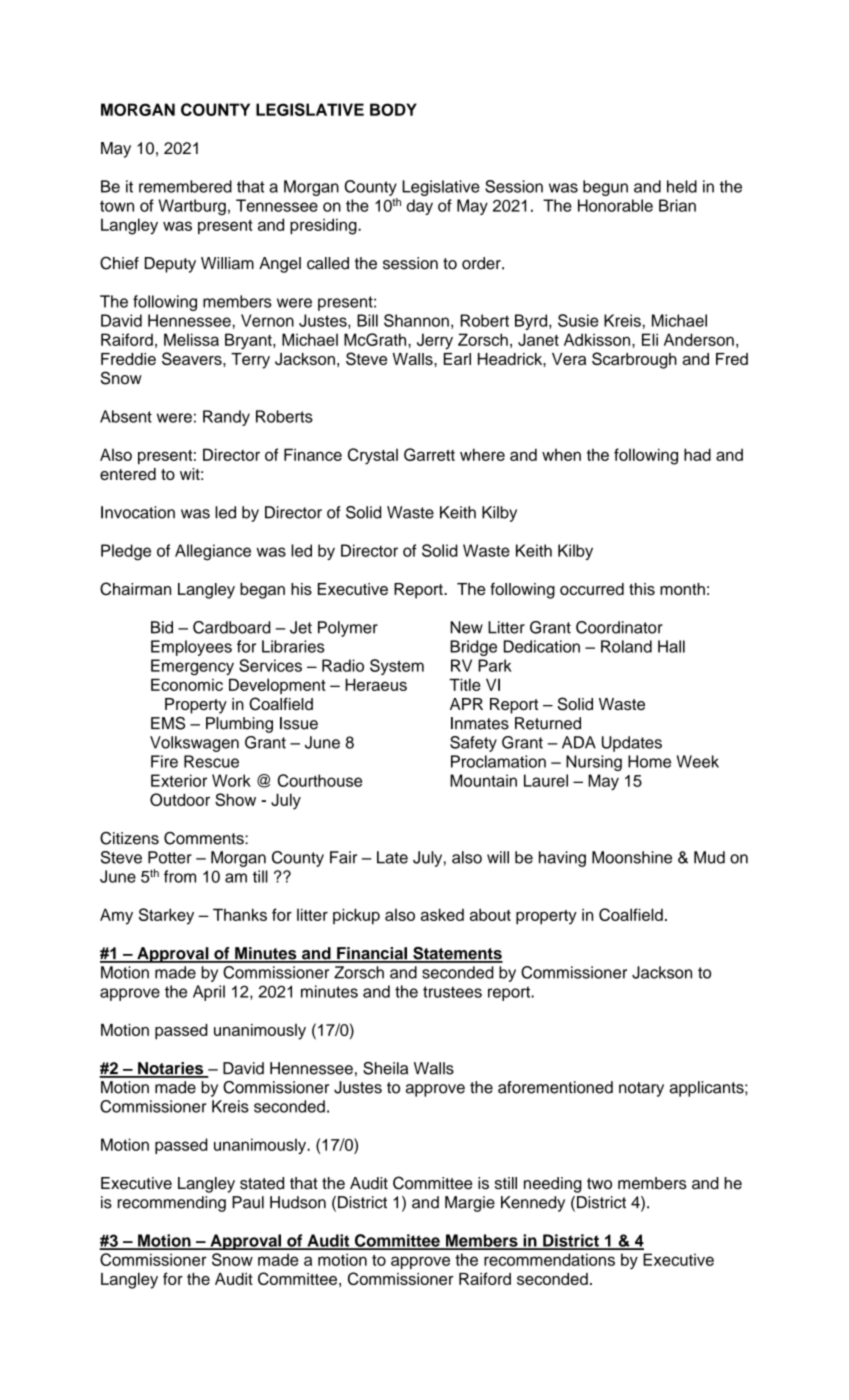  I want to click on Garrett, so click(429, 454).
